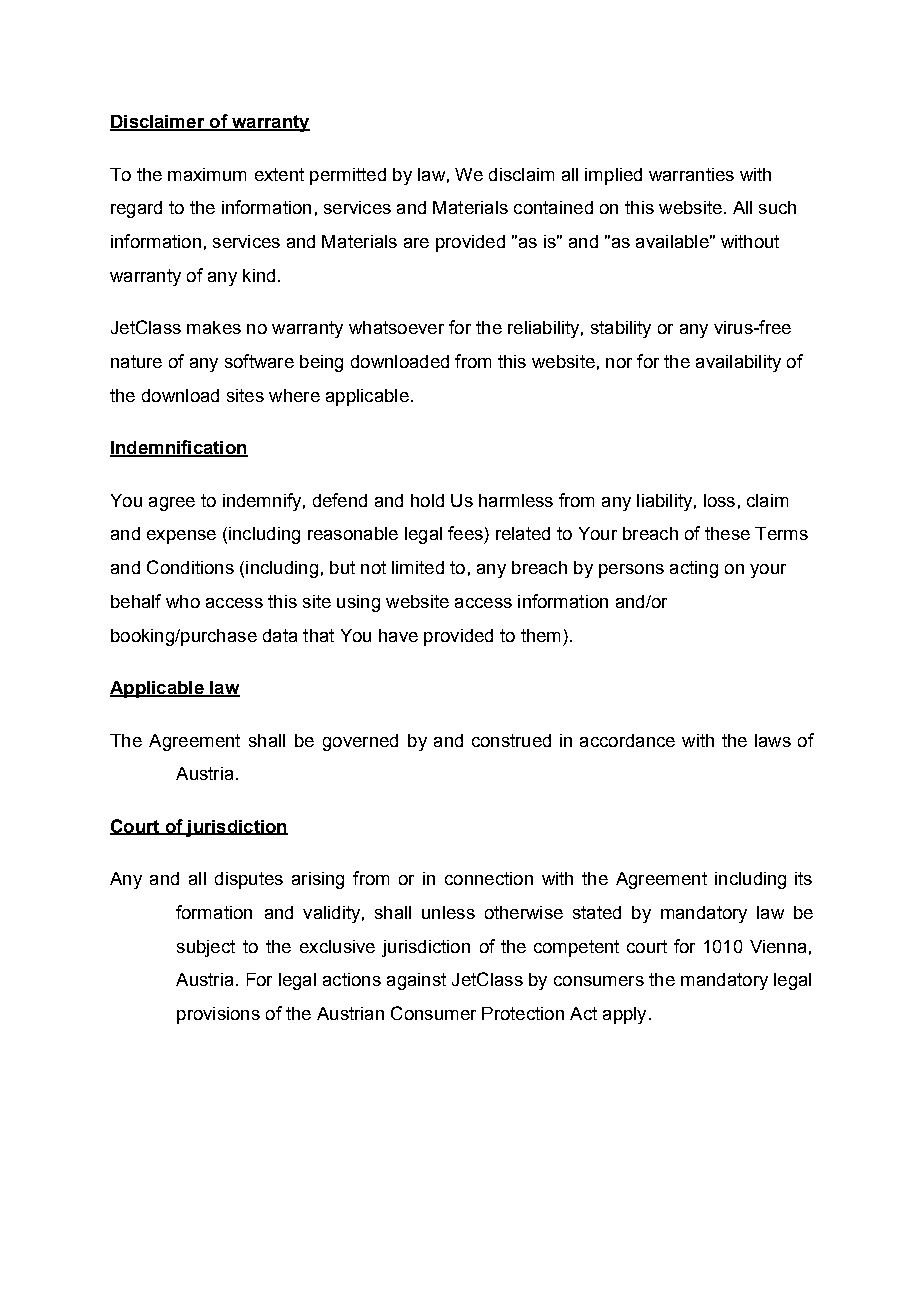 Image resolution: width=924 pixels, height=1308 pixels. Describe the element at coordinates (694, 569) in the page. I see `acting` at that location.
